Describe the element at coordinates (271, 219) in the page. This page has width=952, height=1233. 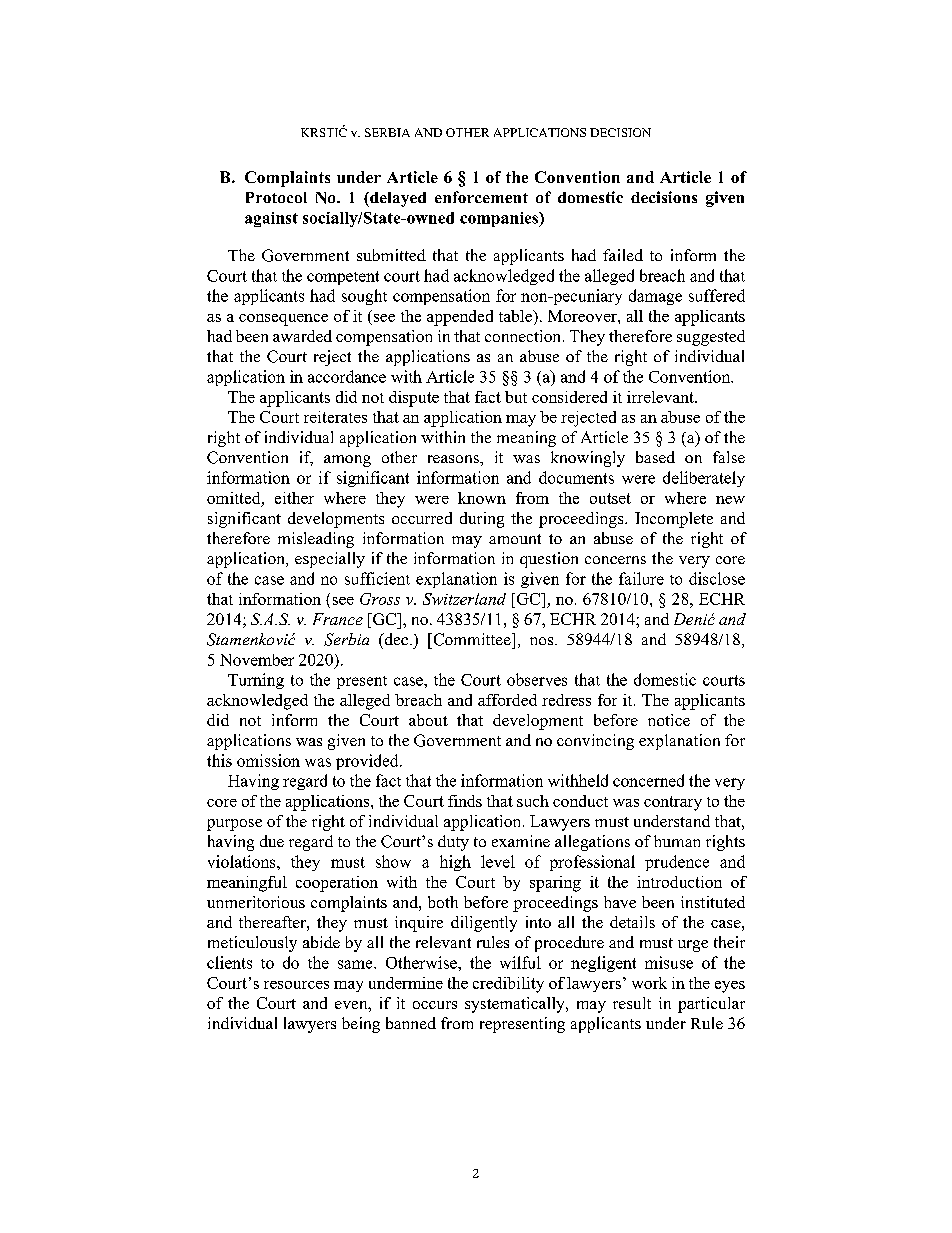
I see `against` at that location.
